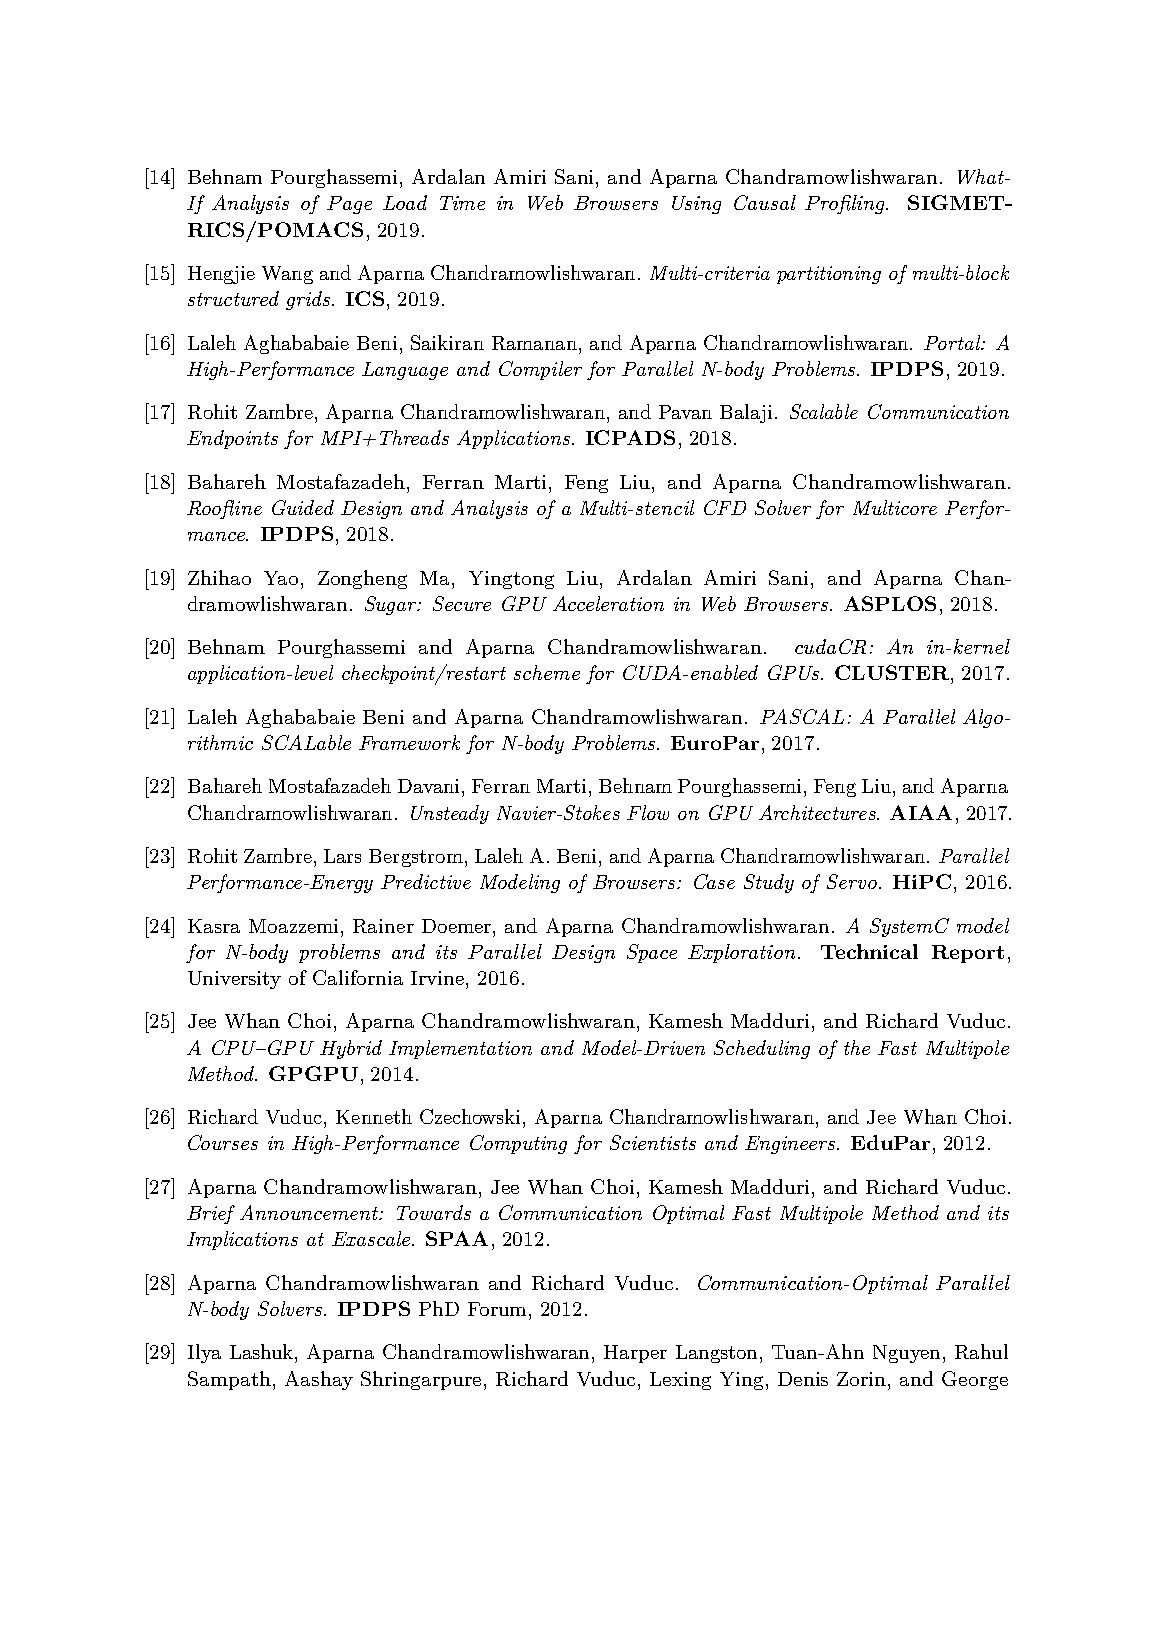 This image has width=1153, height=1630. I want to click on Using, so click(696, 205).
